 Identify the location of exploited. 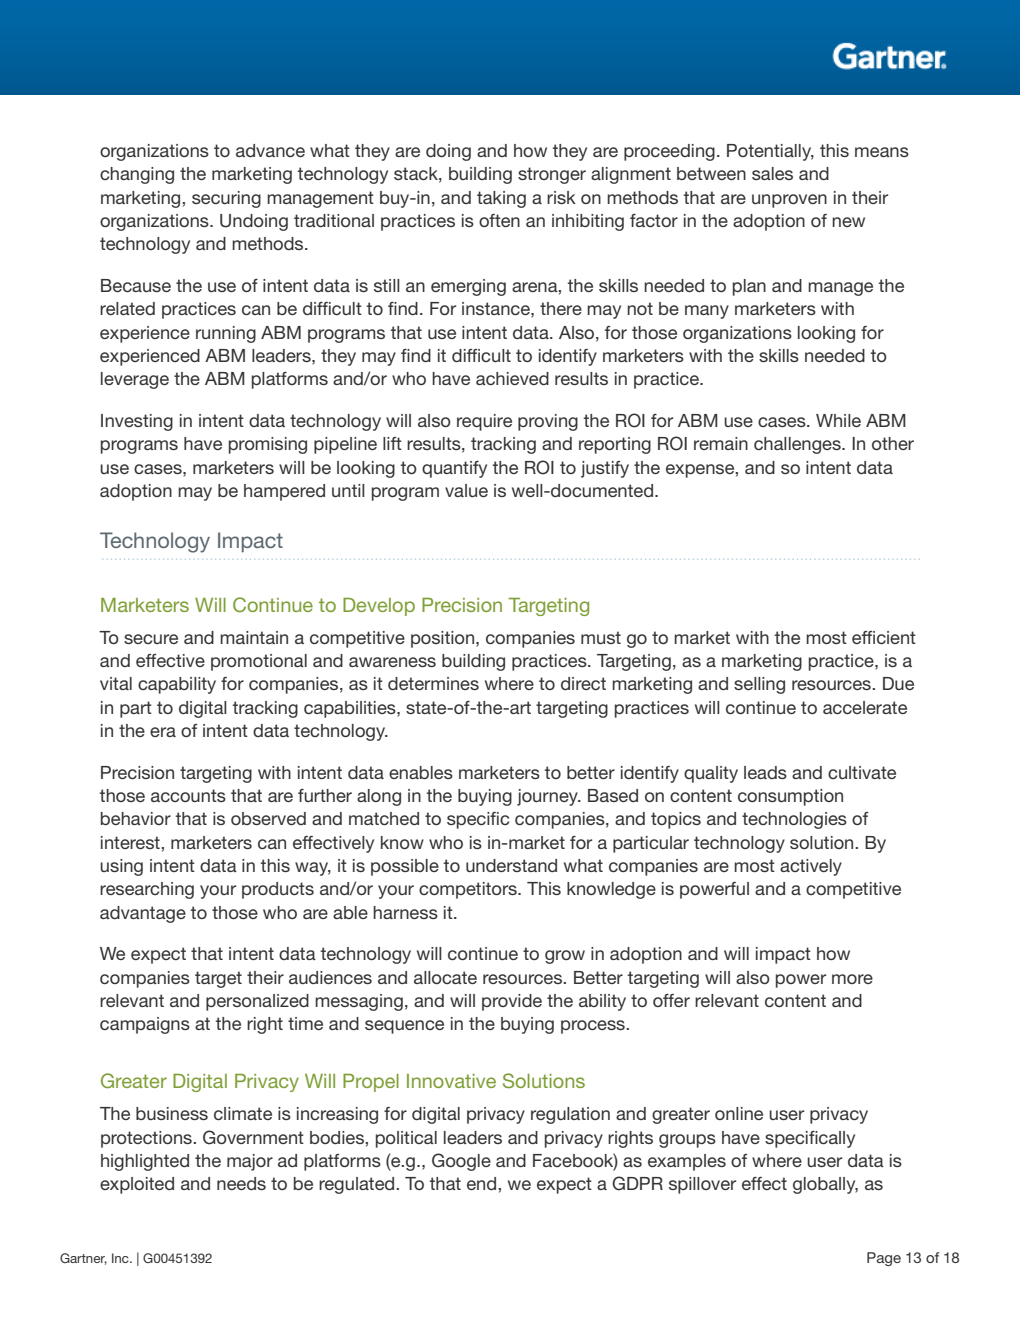
(137, 1185).
